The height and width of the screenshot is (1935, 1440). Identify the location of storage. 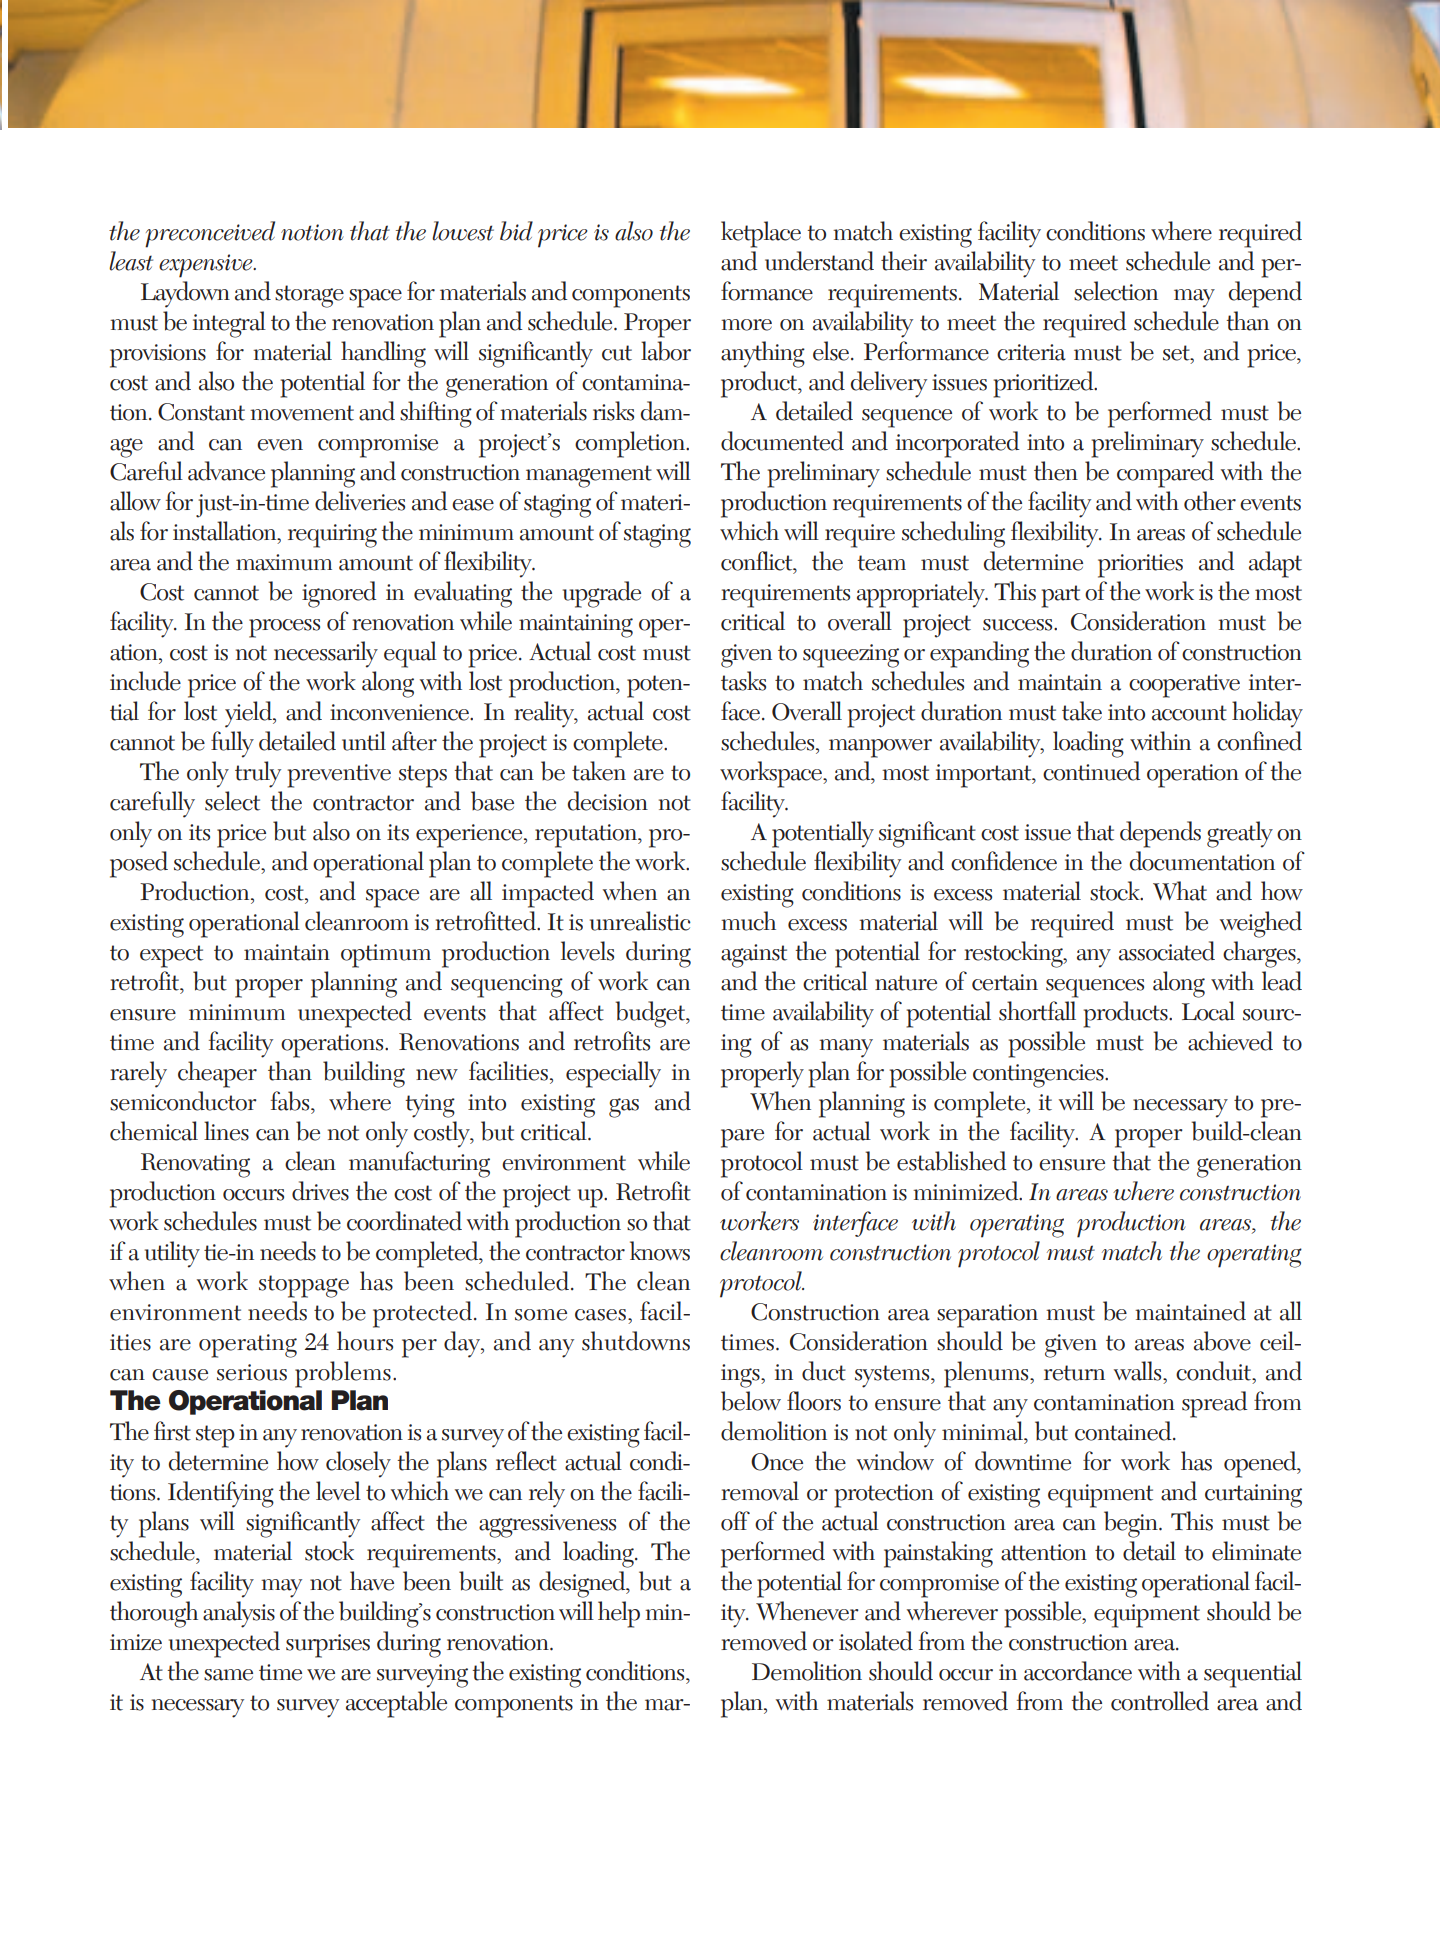
(309, 296).
